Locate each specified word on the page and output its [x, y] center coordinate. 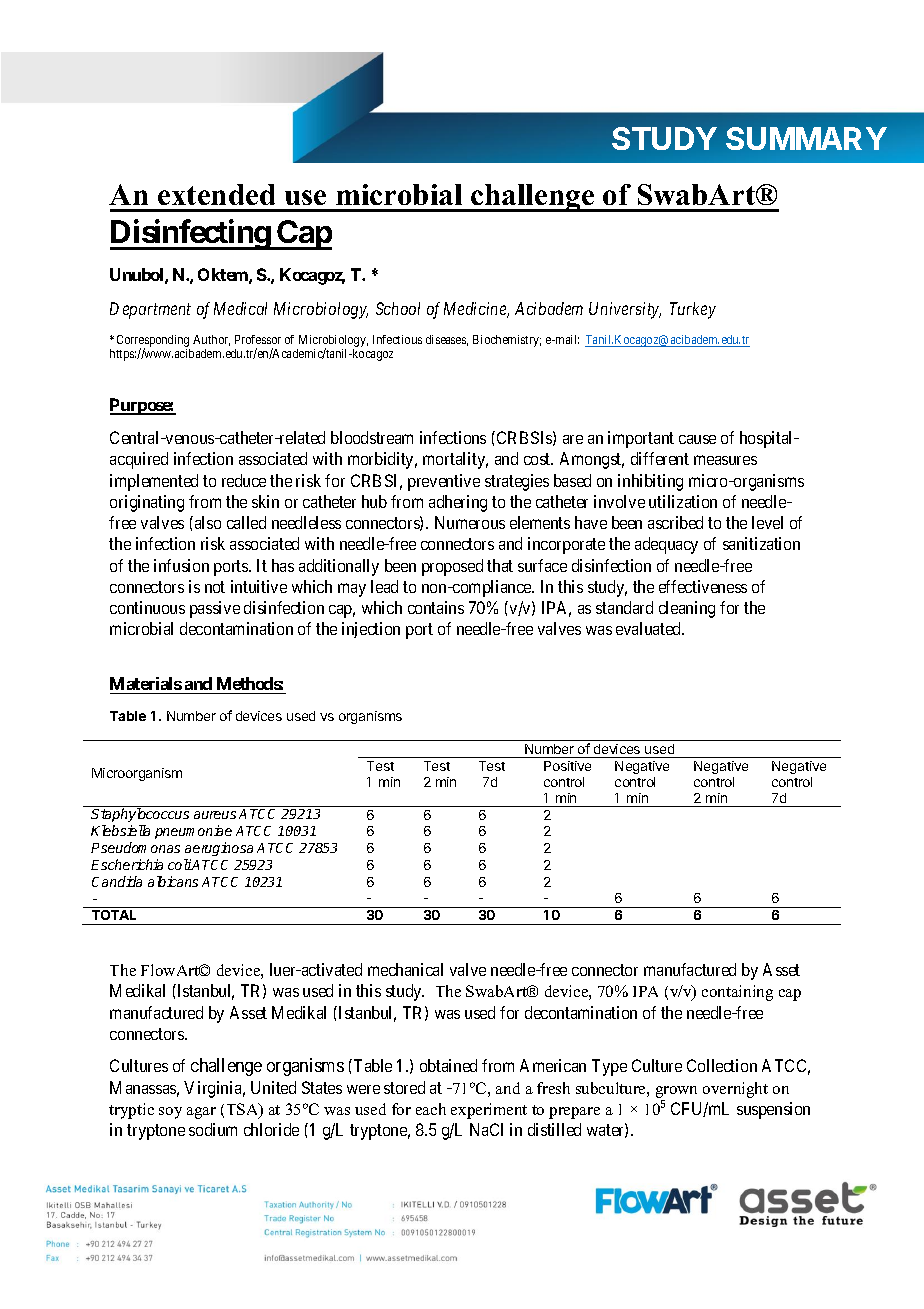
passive [215, 609]
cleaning [687, 609]
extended [216, 194]
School [398, 308]
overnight [735, 1090]
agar [201, 1113]
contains [436, 607]
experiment [489, 1111]
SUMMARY [806, 138]
